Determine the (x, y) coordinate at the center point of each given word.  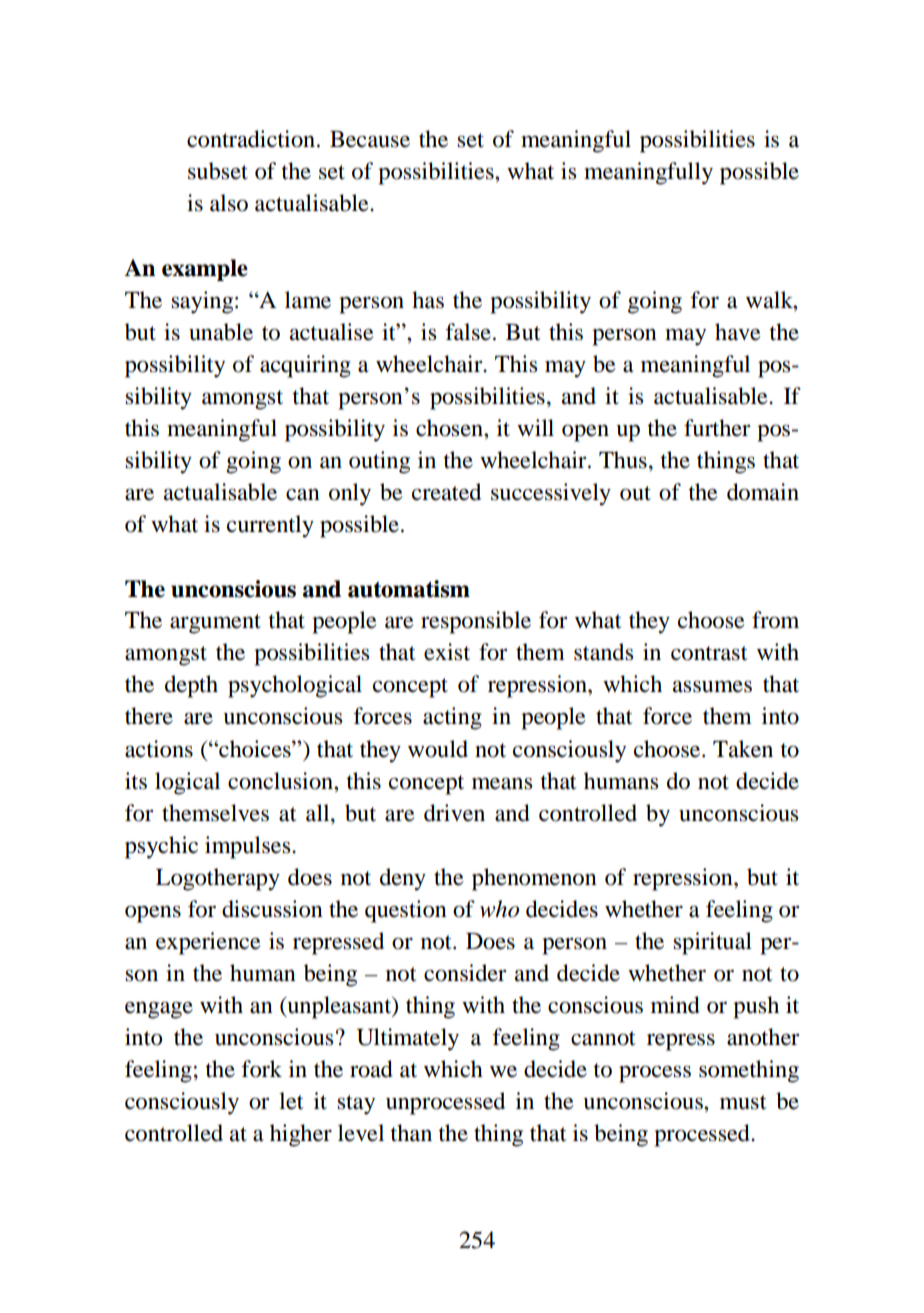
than (411, 1133)
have (738, 332)
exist (447, 652)
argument (215, 624)
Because (370, 139)
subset (218, 171)
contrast (709, 653)
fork (261, 1069)
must (743, 1102)
